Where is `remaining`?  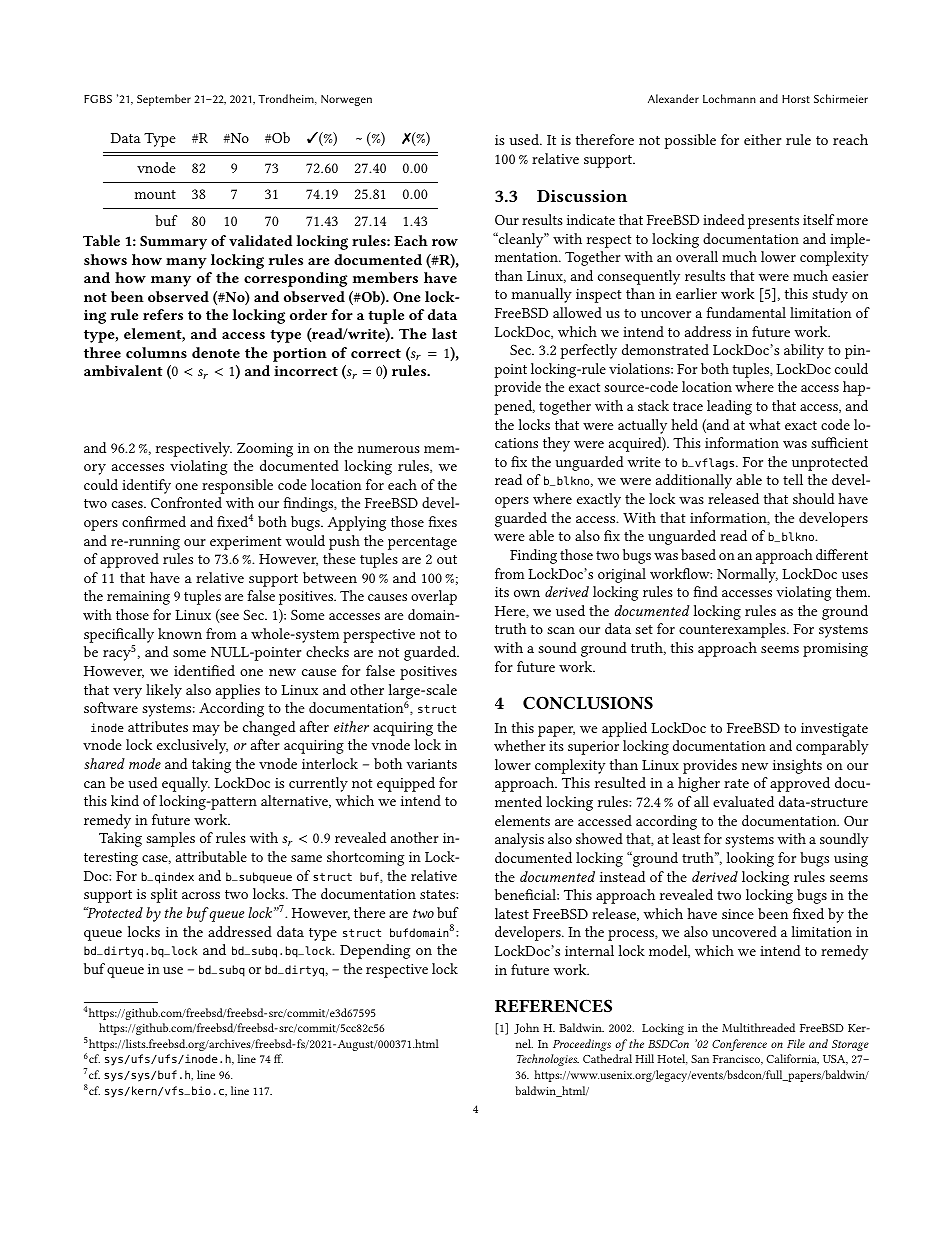 remaining is located at coordinates (138, 598).
